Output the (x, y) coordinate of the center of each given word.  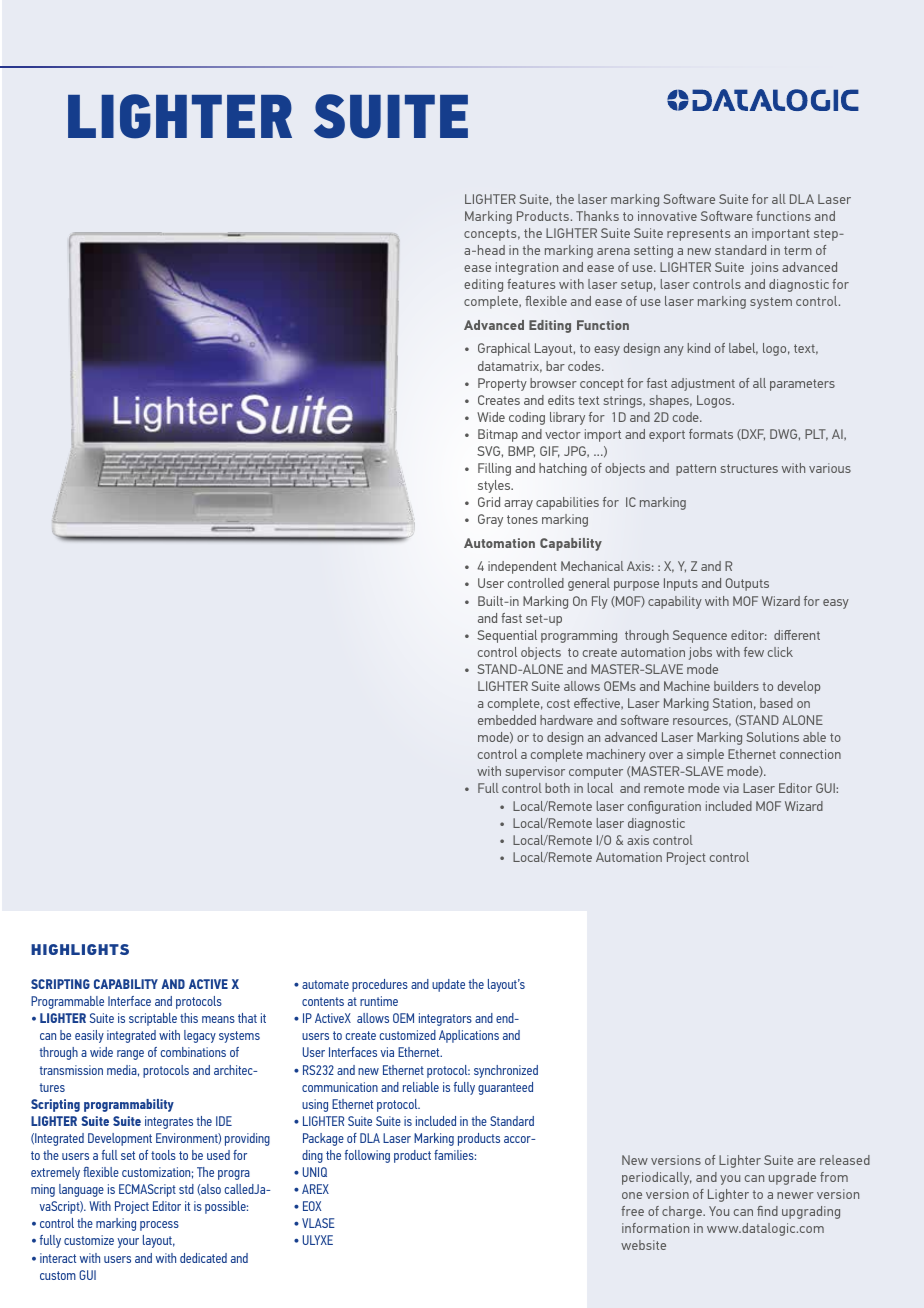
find (767, 1211)
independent (522, 567)
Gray (490, 520)
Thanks (597, 216)
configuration (664, 807)
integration (527, 268)
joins (764, 268)
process (159, 1226)
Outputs (747, 584)
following (367, 1156)
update (448, 985)
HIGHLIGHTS (80, 949)
